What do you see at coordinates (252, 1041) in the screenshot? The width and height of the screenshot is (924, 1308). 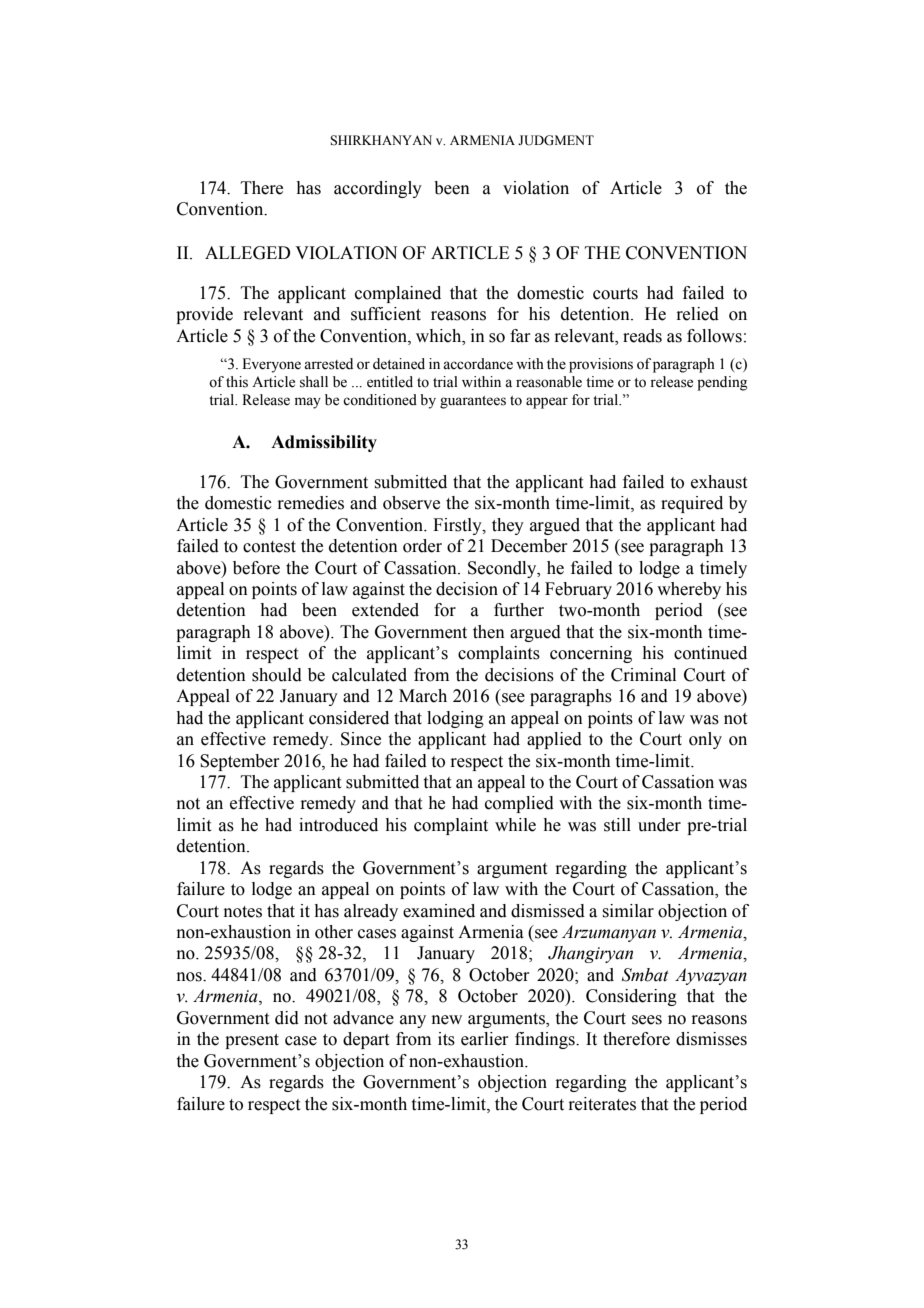 I see `present` at bounding box center [252, 1041].
